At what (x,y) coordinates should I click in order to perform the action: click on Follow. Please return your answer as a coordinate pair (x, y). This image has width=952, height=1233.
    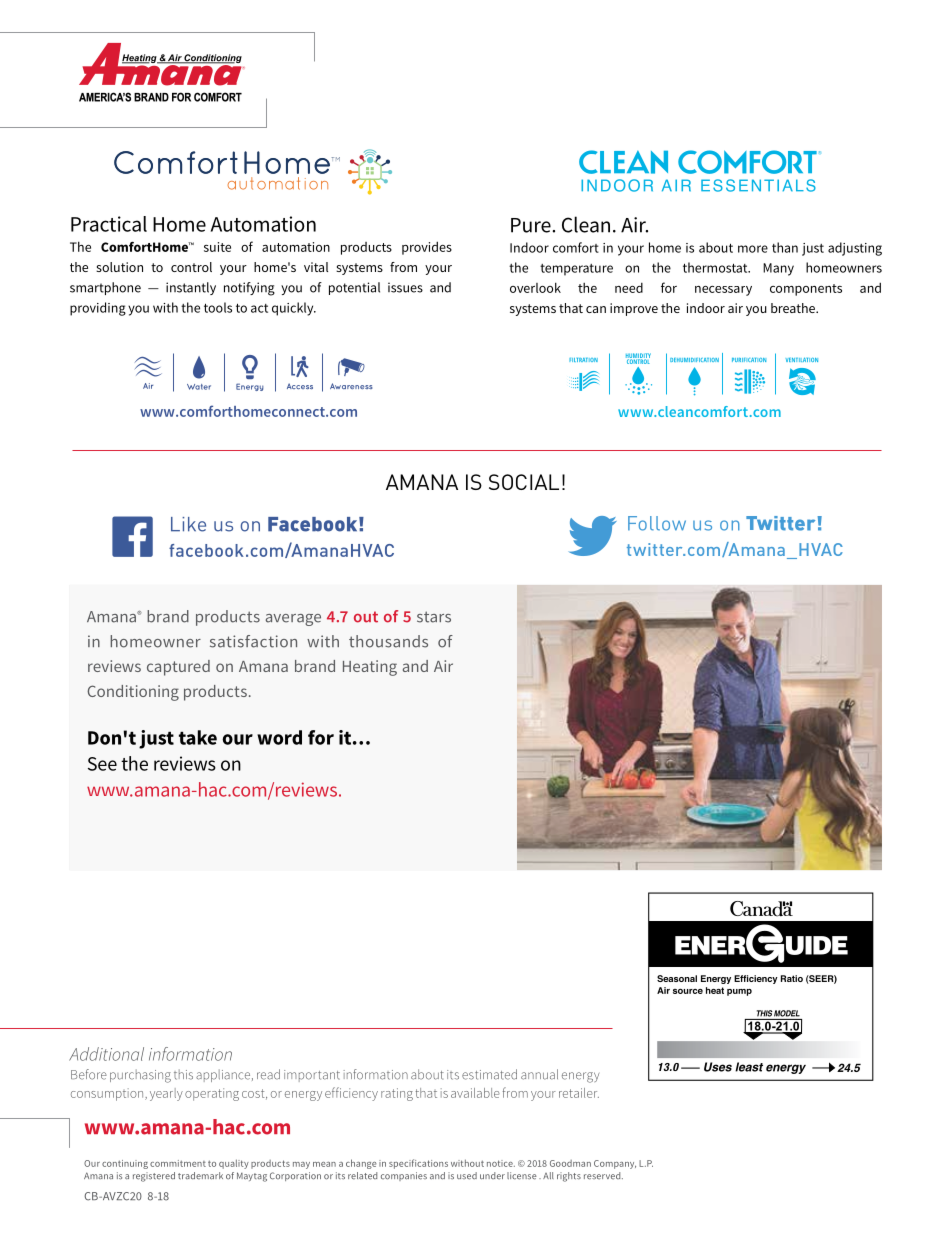
    Looking at the image, I should click on (657, 523).
